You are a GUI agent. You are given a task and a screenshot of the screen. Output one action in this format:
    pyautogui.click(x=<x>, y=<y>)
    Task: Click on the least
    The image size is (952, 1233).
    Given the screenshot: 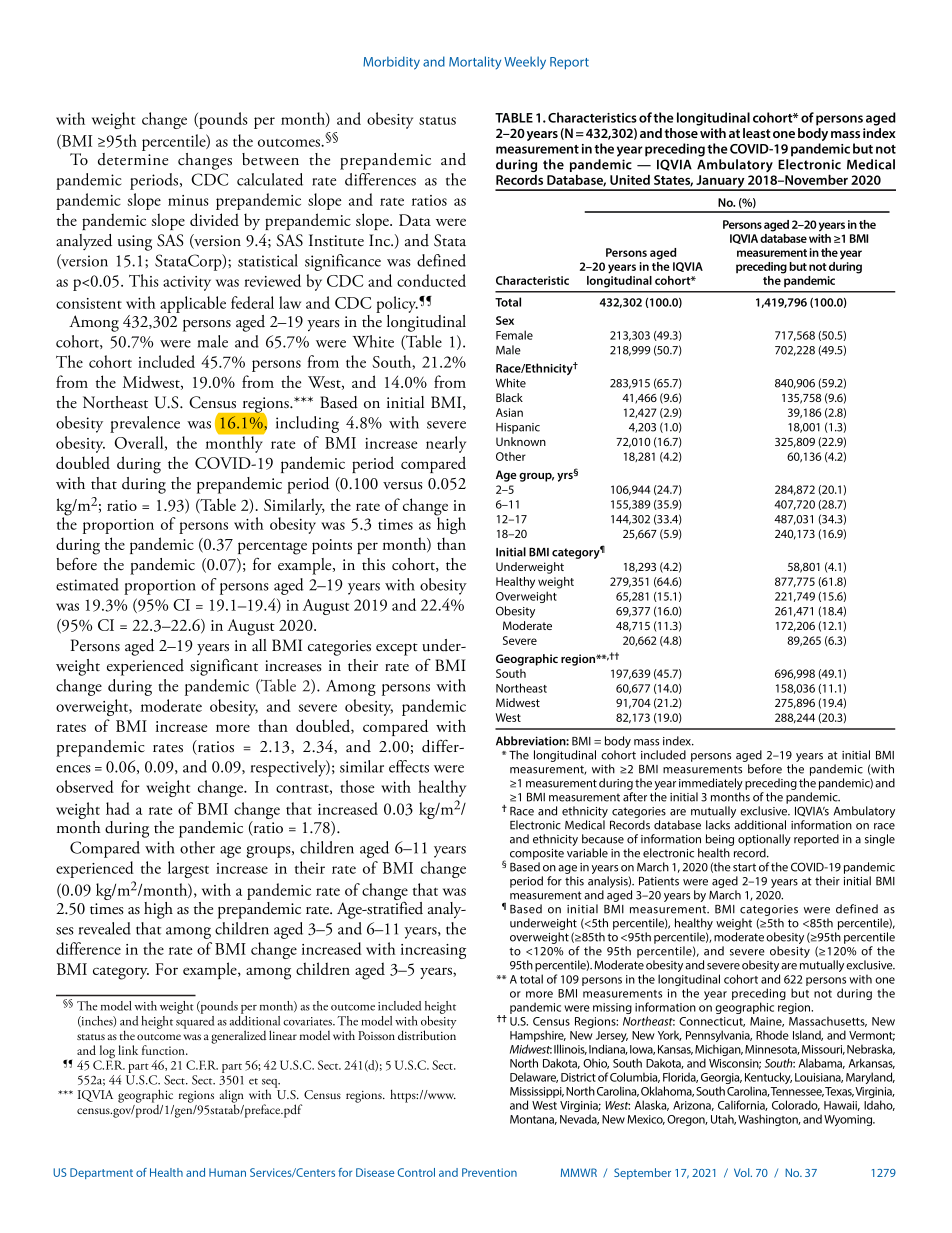 What is the action you would take?
    pyautogui.click(x=757, y=133)
